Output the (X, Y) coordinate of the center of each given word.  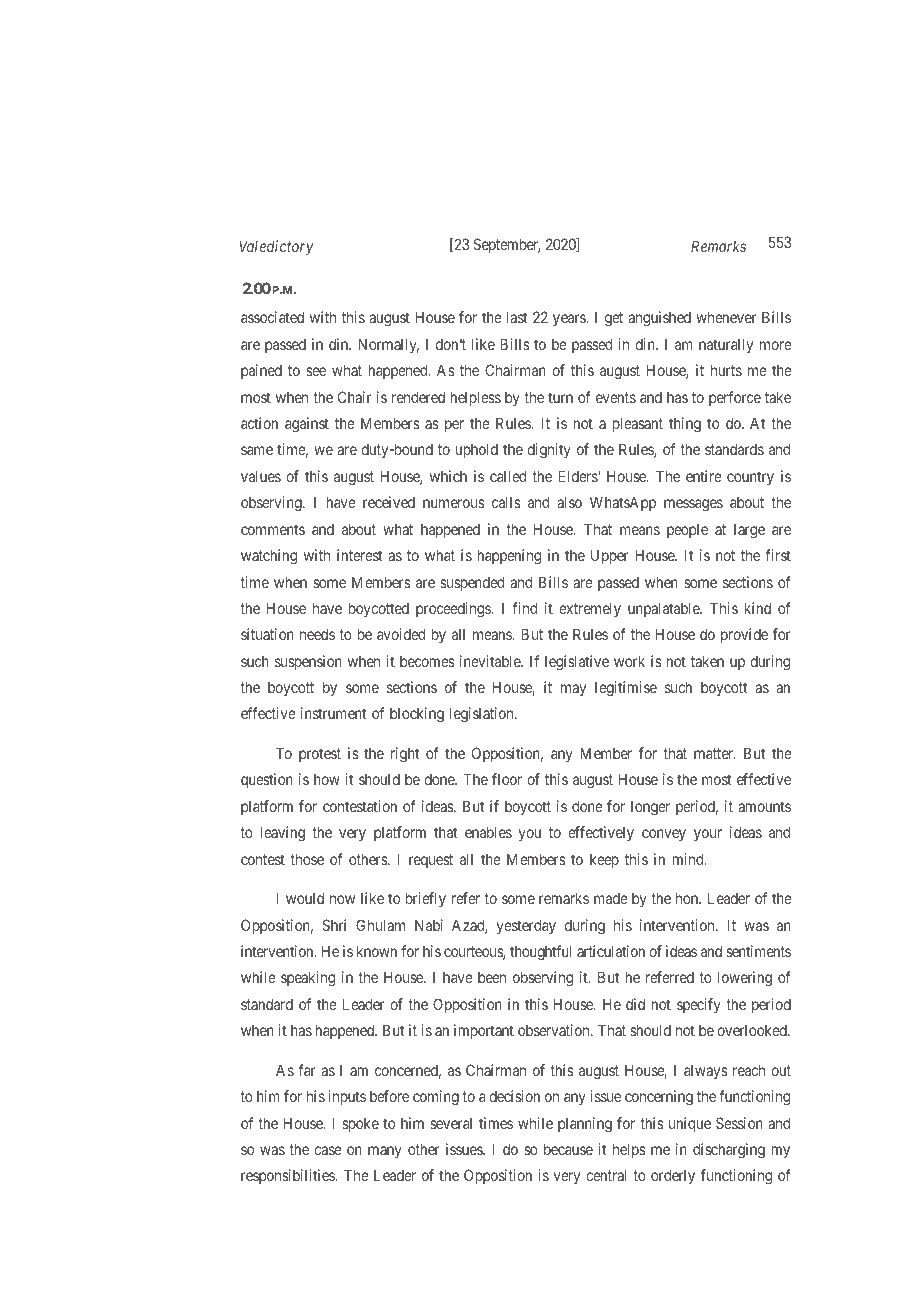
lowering (745, 979)
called (508, 476)
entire (704, 476)
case (328, 1150)
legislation (483, 715)
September (506, 245)
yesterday (526, 926)
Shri (334, 925)
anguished (659, 319)
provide (744, 635)
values (261, 476)
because (568, 1149)
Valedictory (276, 247)
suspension (308, 662)
